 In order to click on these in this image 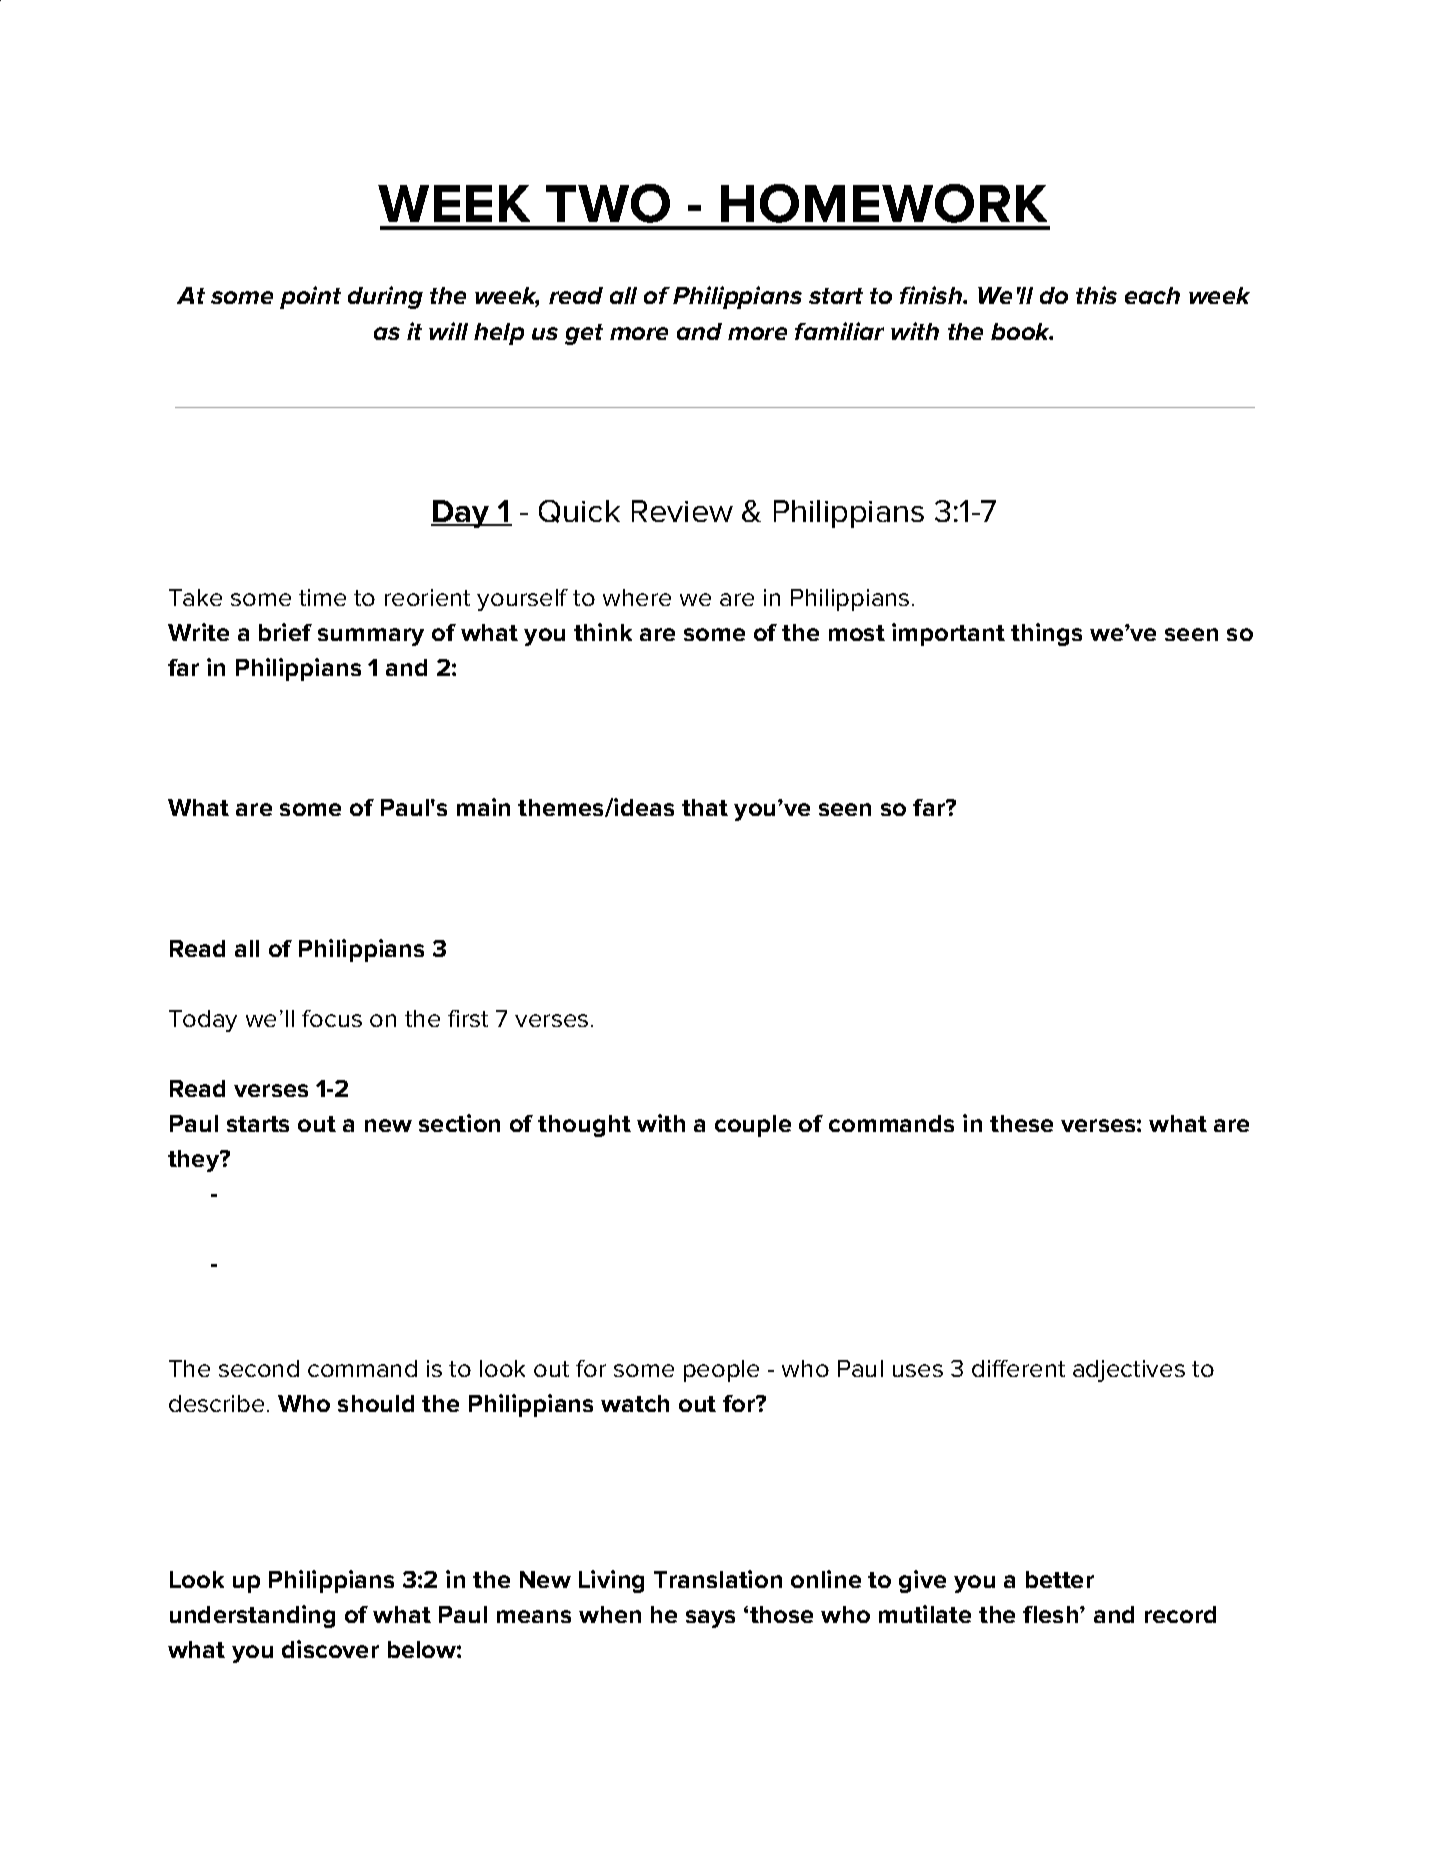, I will do `click(1021, 1123)`.
